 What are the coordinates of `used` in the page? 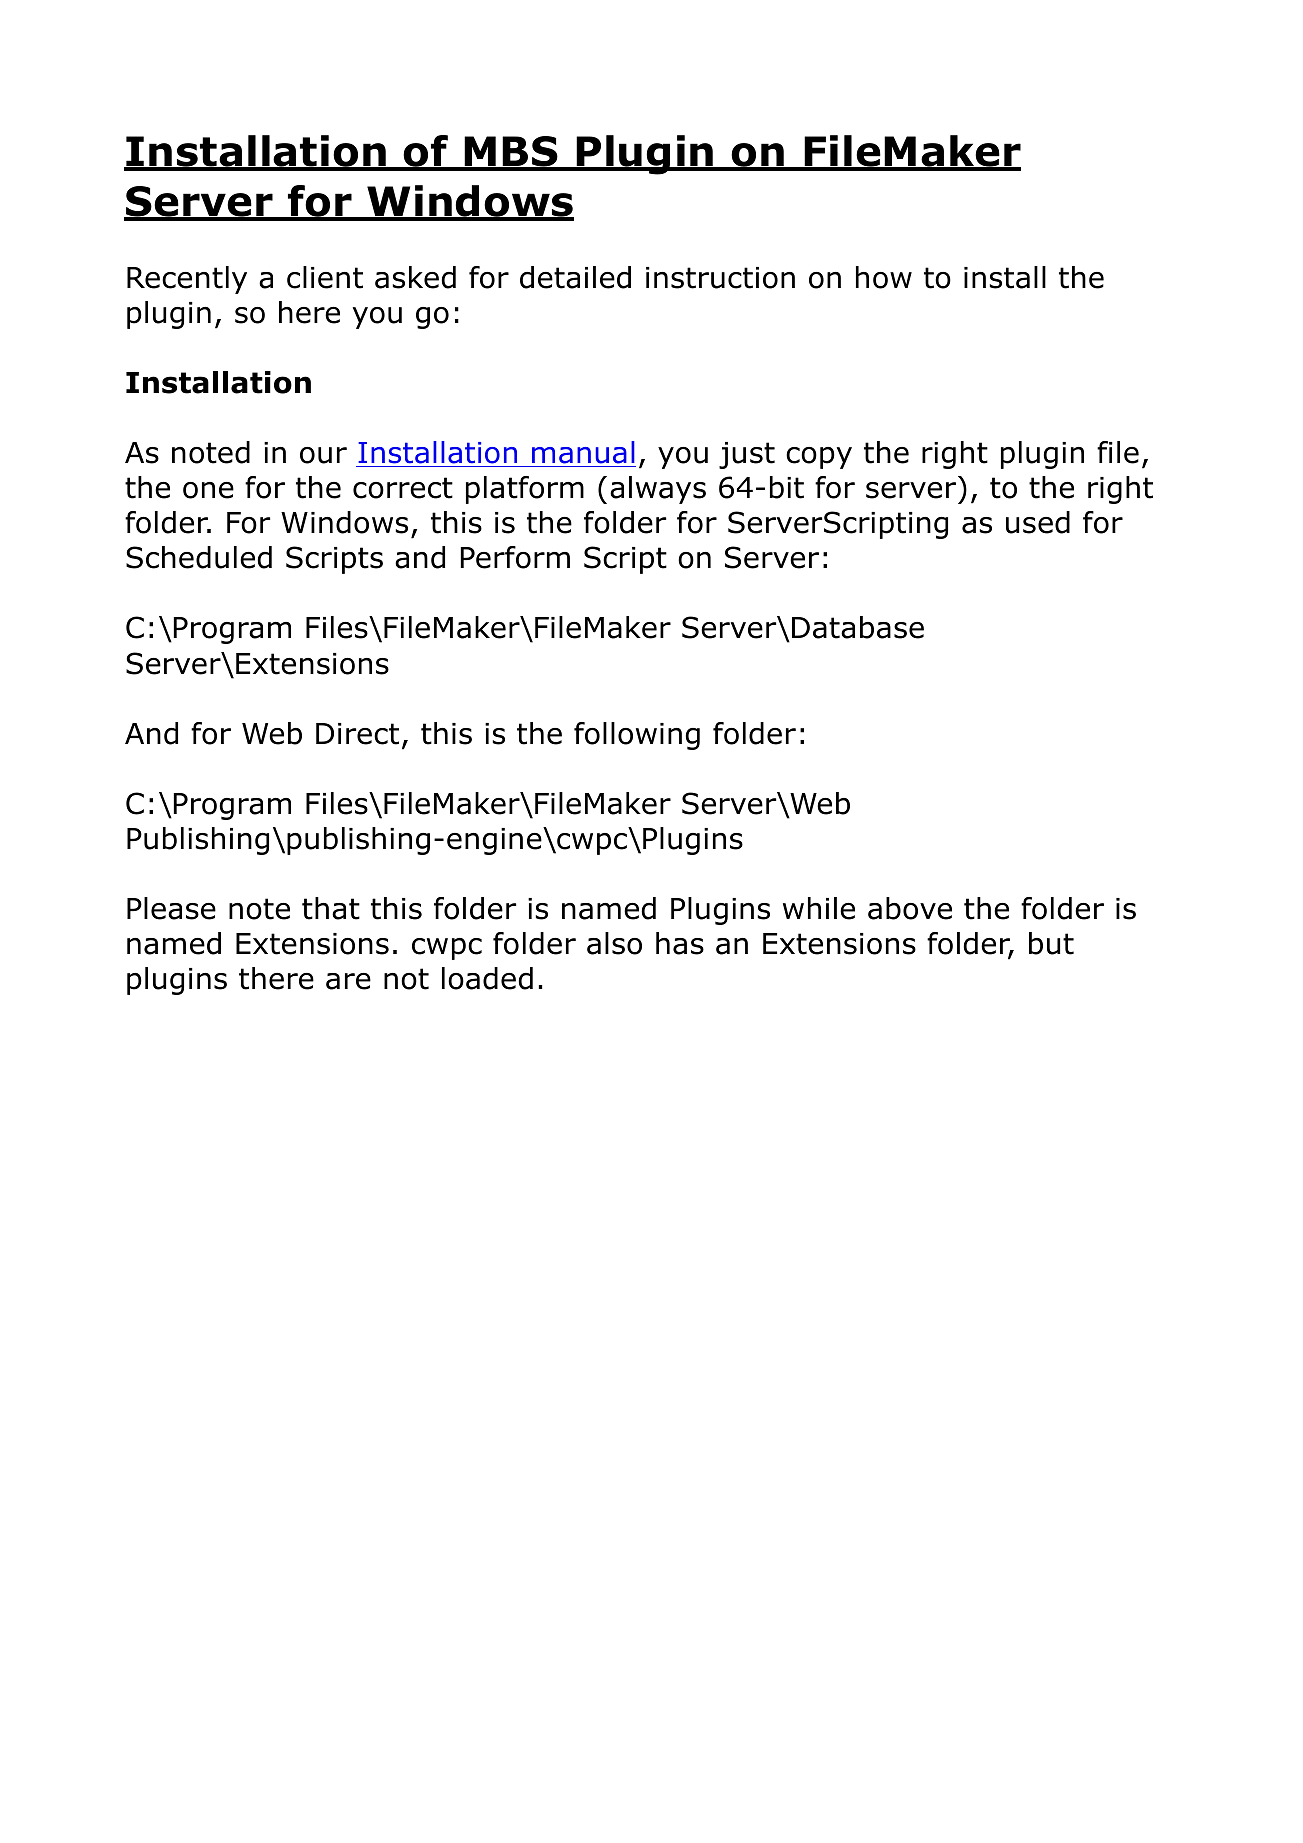 It's located at (1038, 522).
